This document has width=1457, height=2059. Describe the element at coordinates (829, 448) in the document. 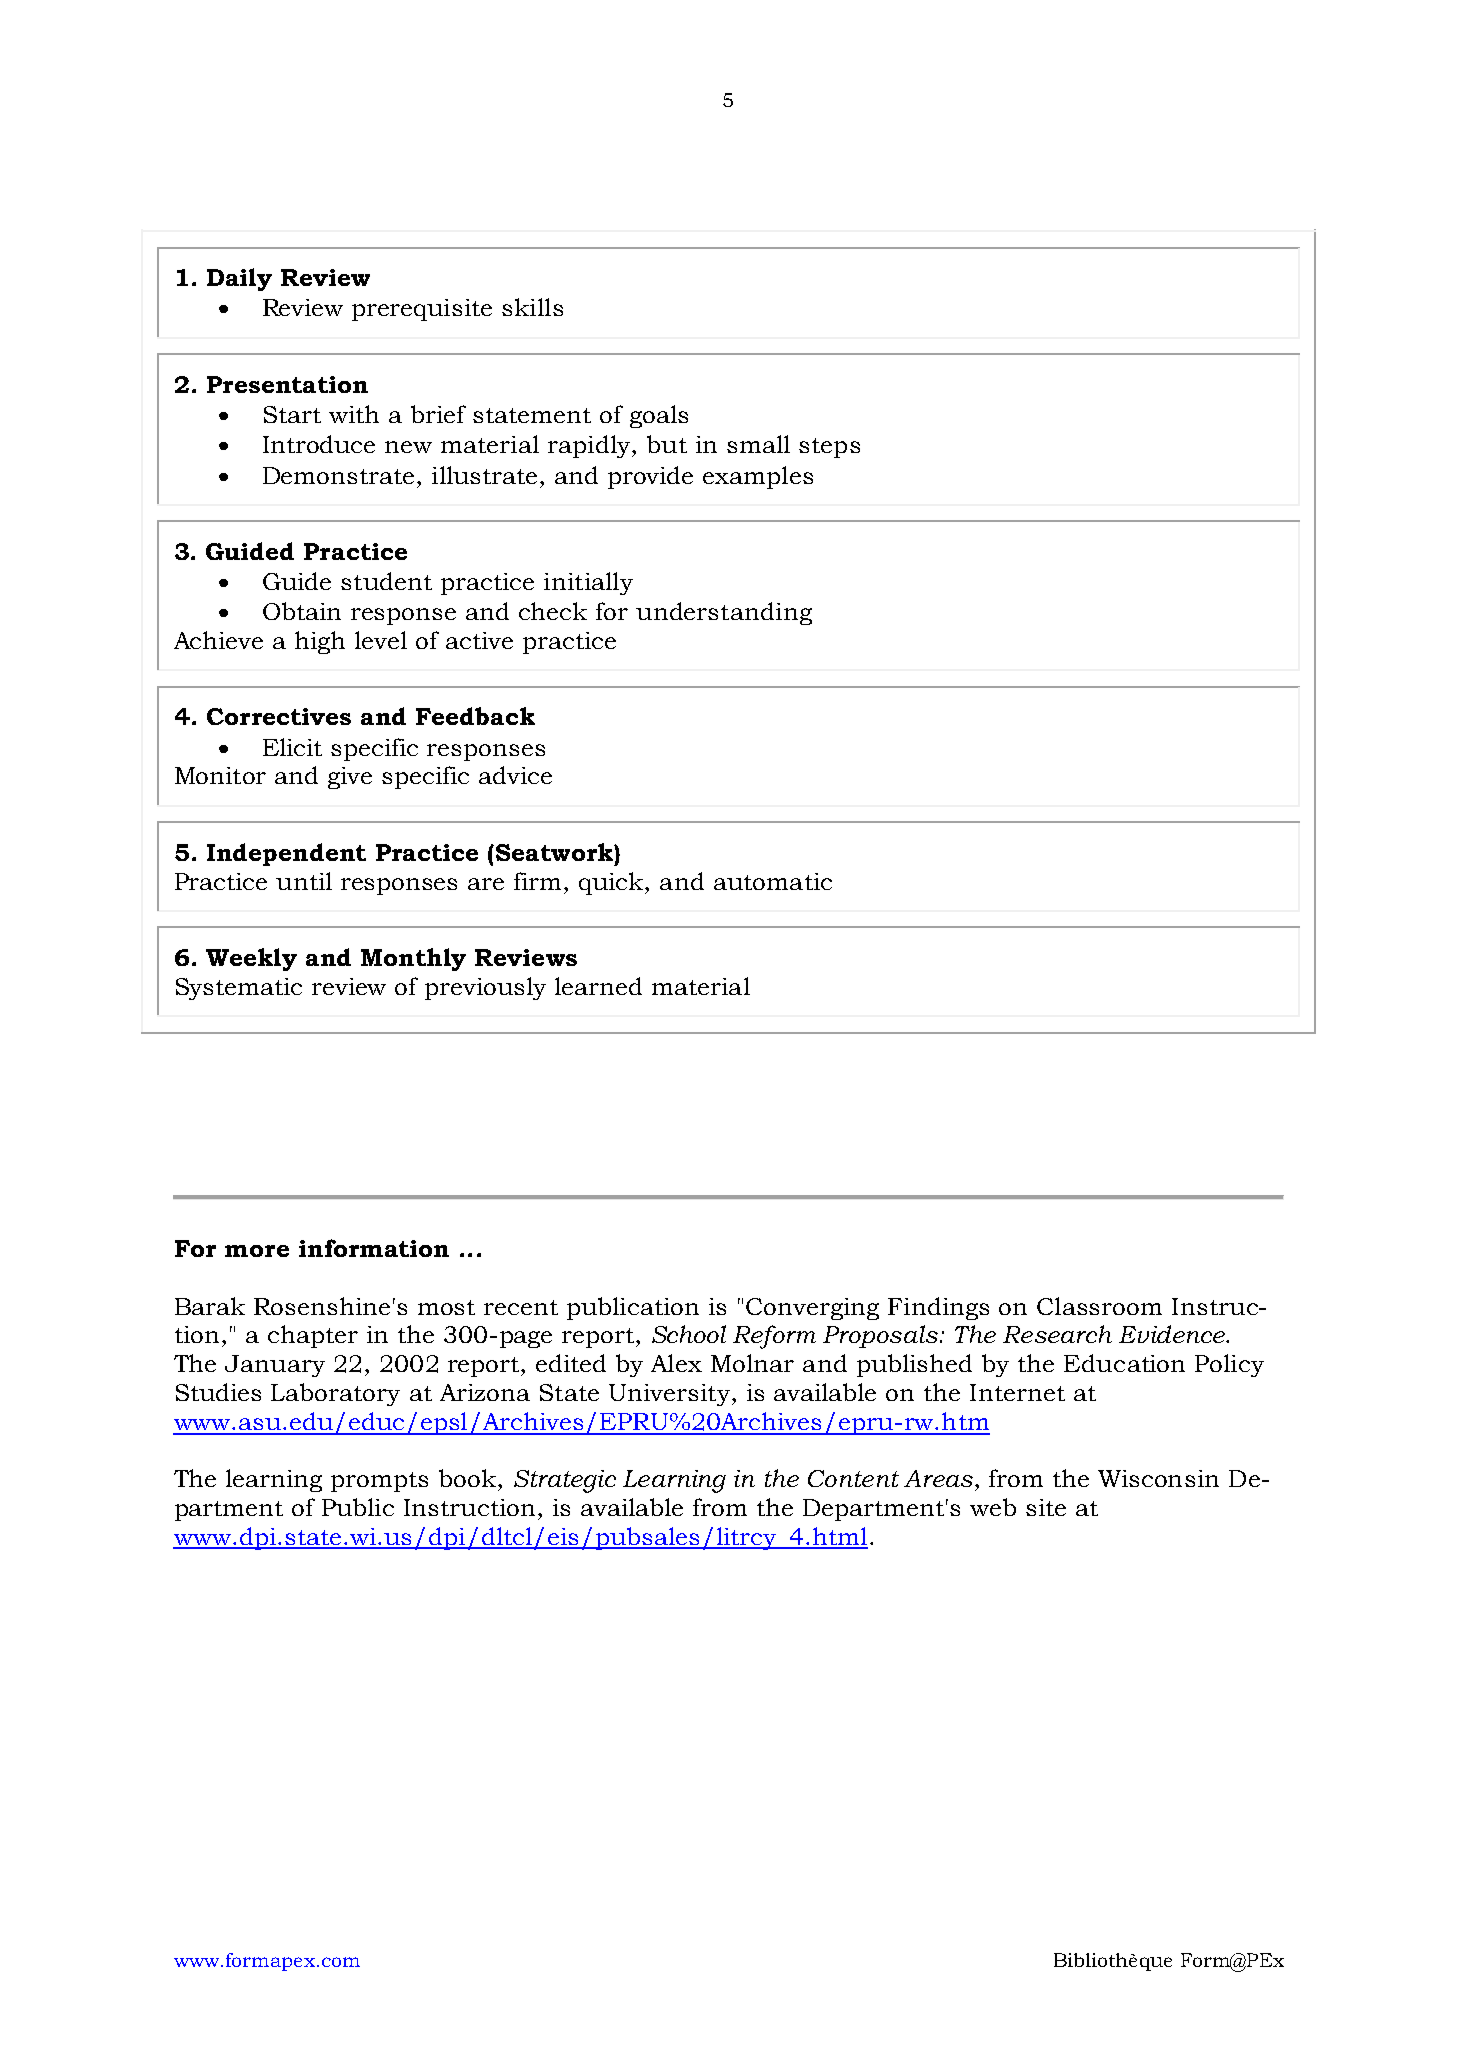

I see `steps` at that location.
